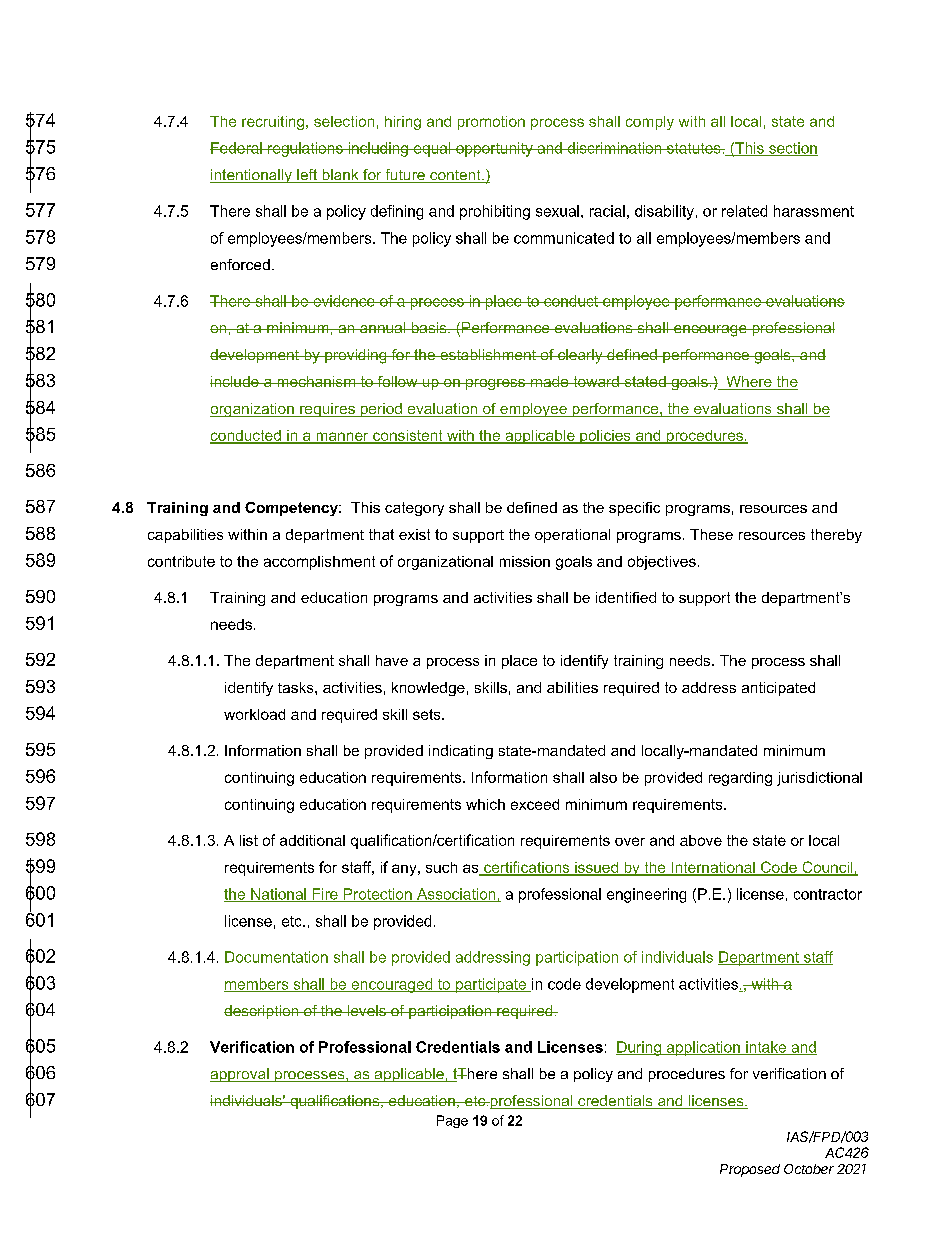 This screenshot has width=952, height=1233. What do you see at coordinates (452, 1121) in the screenshot?
I see `Page` at bounding box center [452, 1121].
